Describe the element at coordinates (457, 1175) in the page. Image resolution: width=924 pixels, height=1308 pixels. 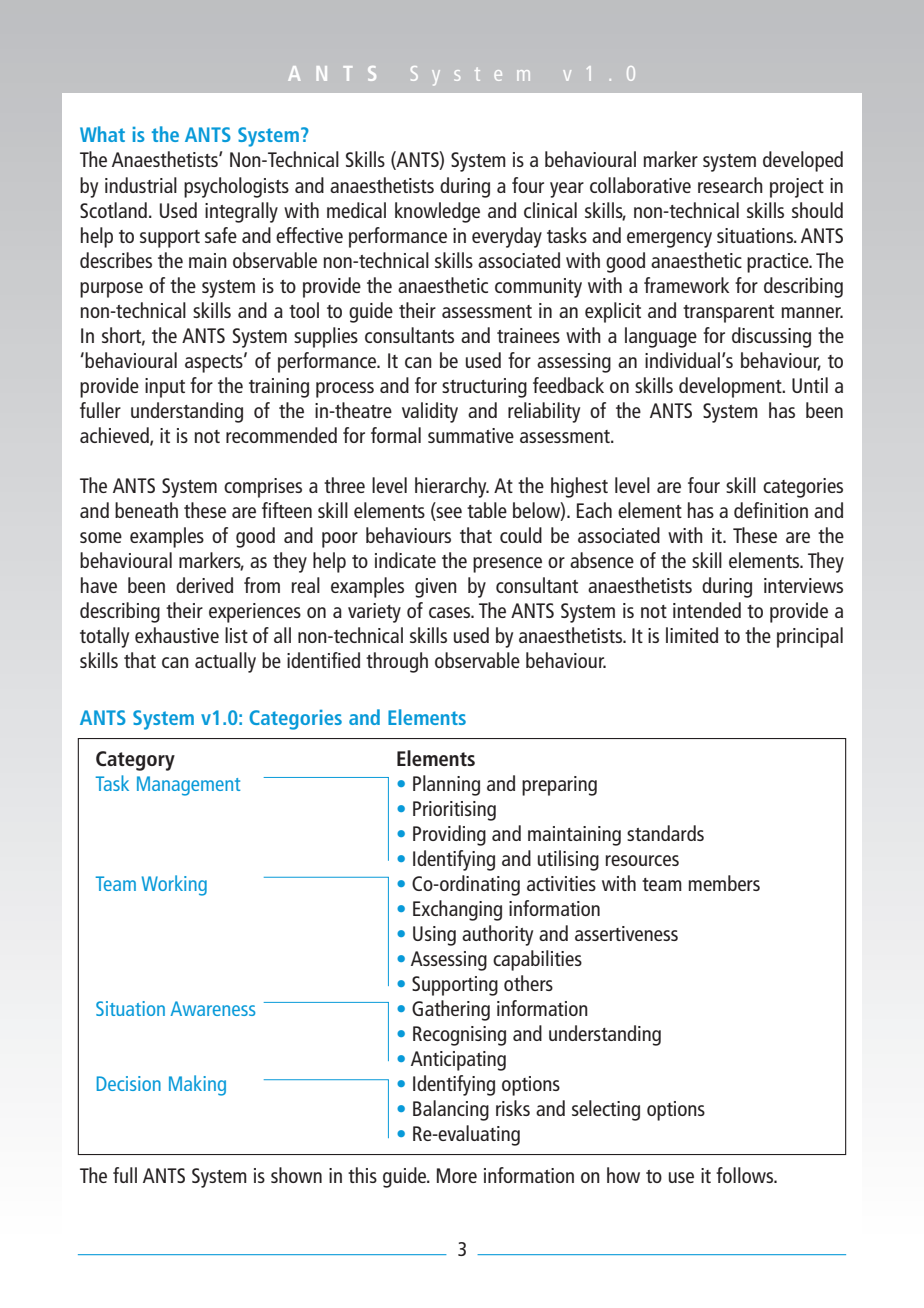
I see `More` at that location.
